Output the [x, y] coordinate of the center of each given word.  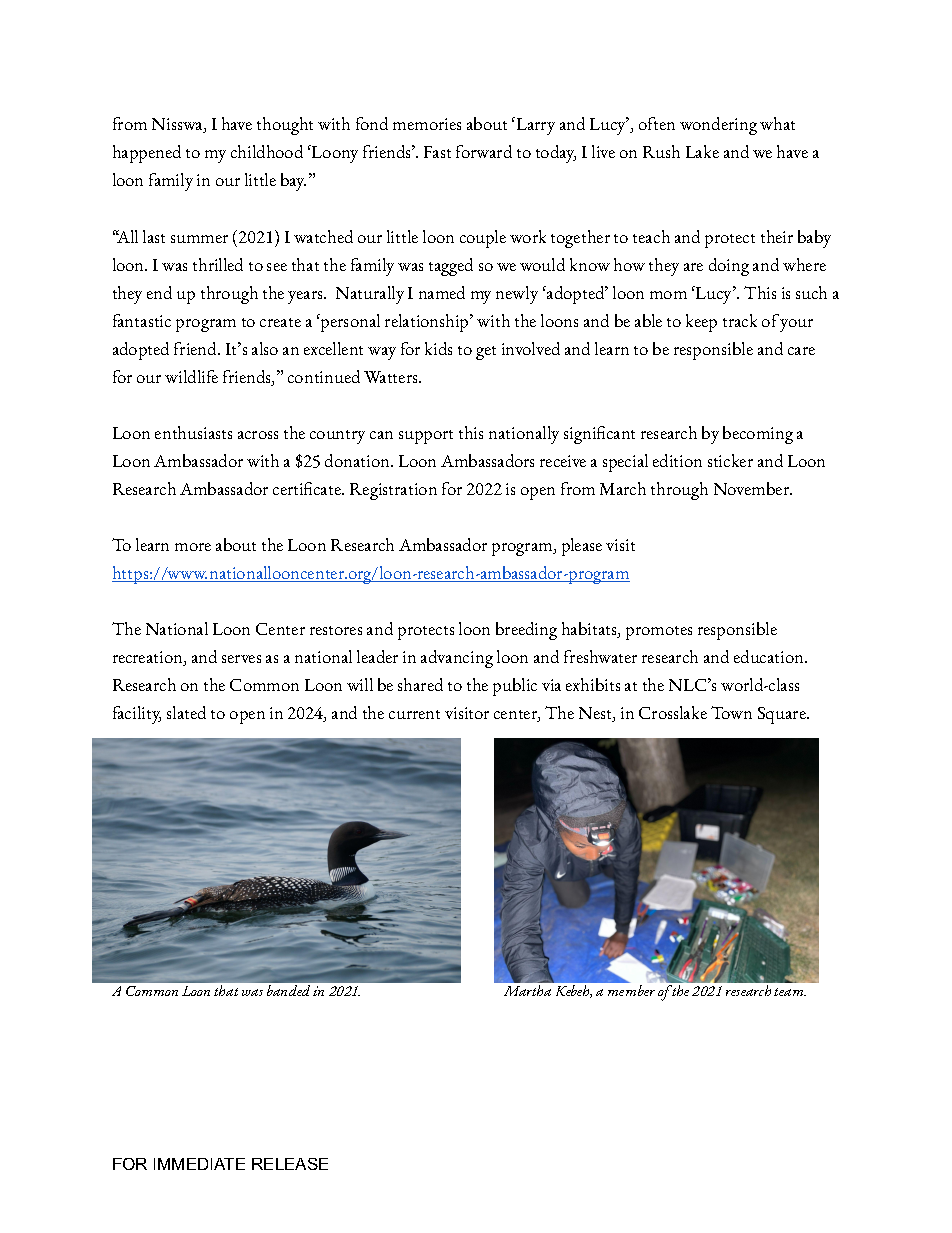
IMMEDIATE [199, 1164]
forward [484, 151]
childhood [267, 151]
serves [241, 659]
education [770, 656]
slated [186, 712]
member [631, 990]
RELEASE [290, 1164]
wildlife [191, 376]
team [790, 992]
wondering [718, 126]
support [426, 437]
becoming [758, 435]
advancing [457, 659]
